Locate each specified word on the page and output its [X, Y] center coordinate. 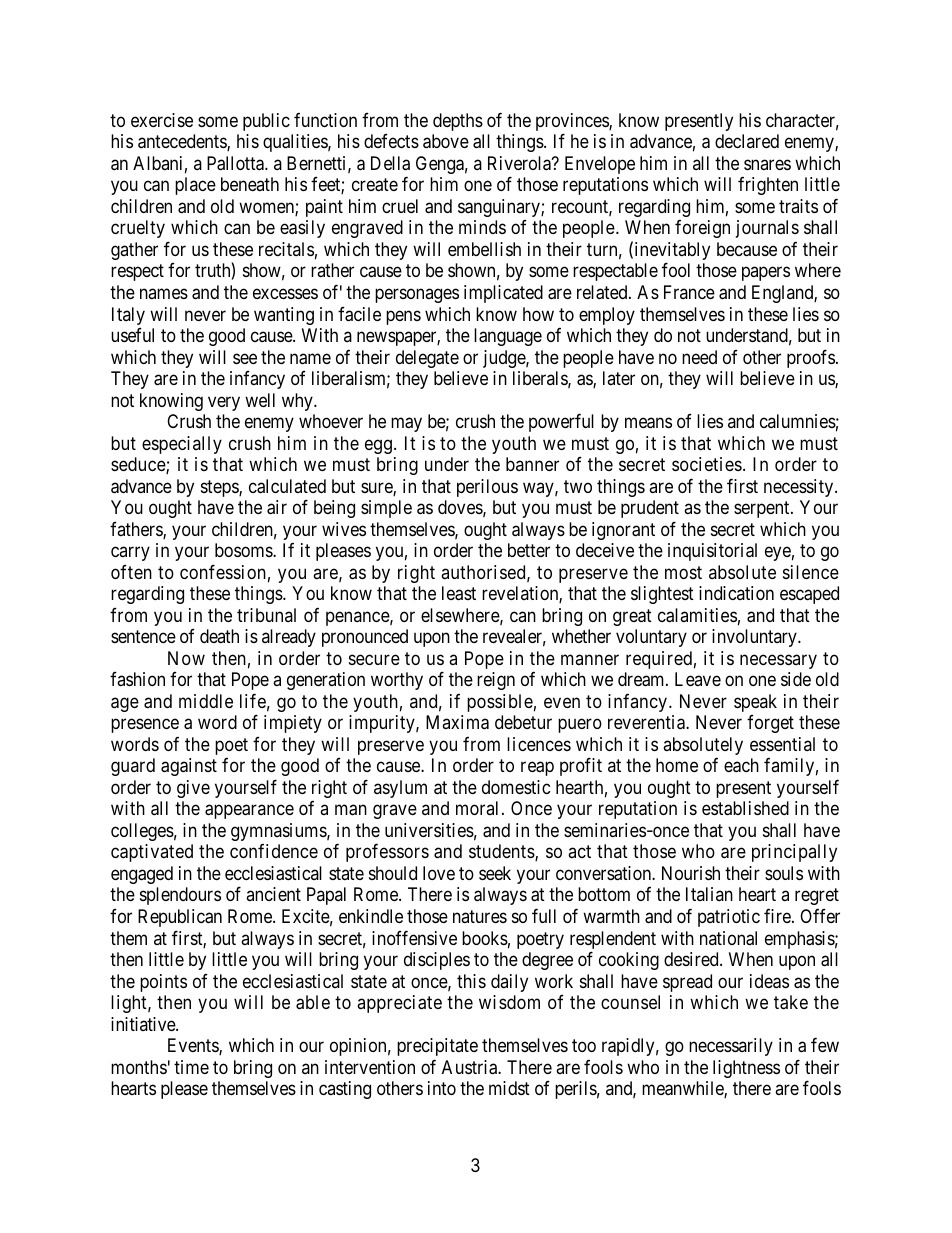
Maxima [457, 722]
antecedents [183, 142]
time [191, 1067]
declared [747, 141]
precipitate [437, 1047]
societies [707, 464]
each [741, 765]
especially [182, 445]
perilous [487, 488]
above [446, 141]
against [189, 767]
